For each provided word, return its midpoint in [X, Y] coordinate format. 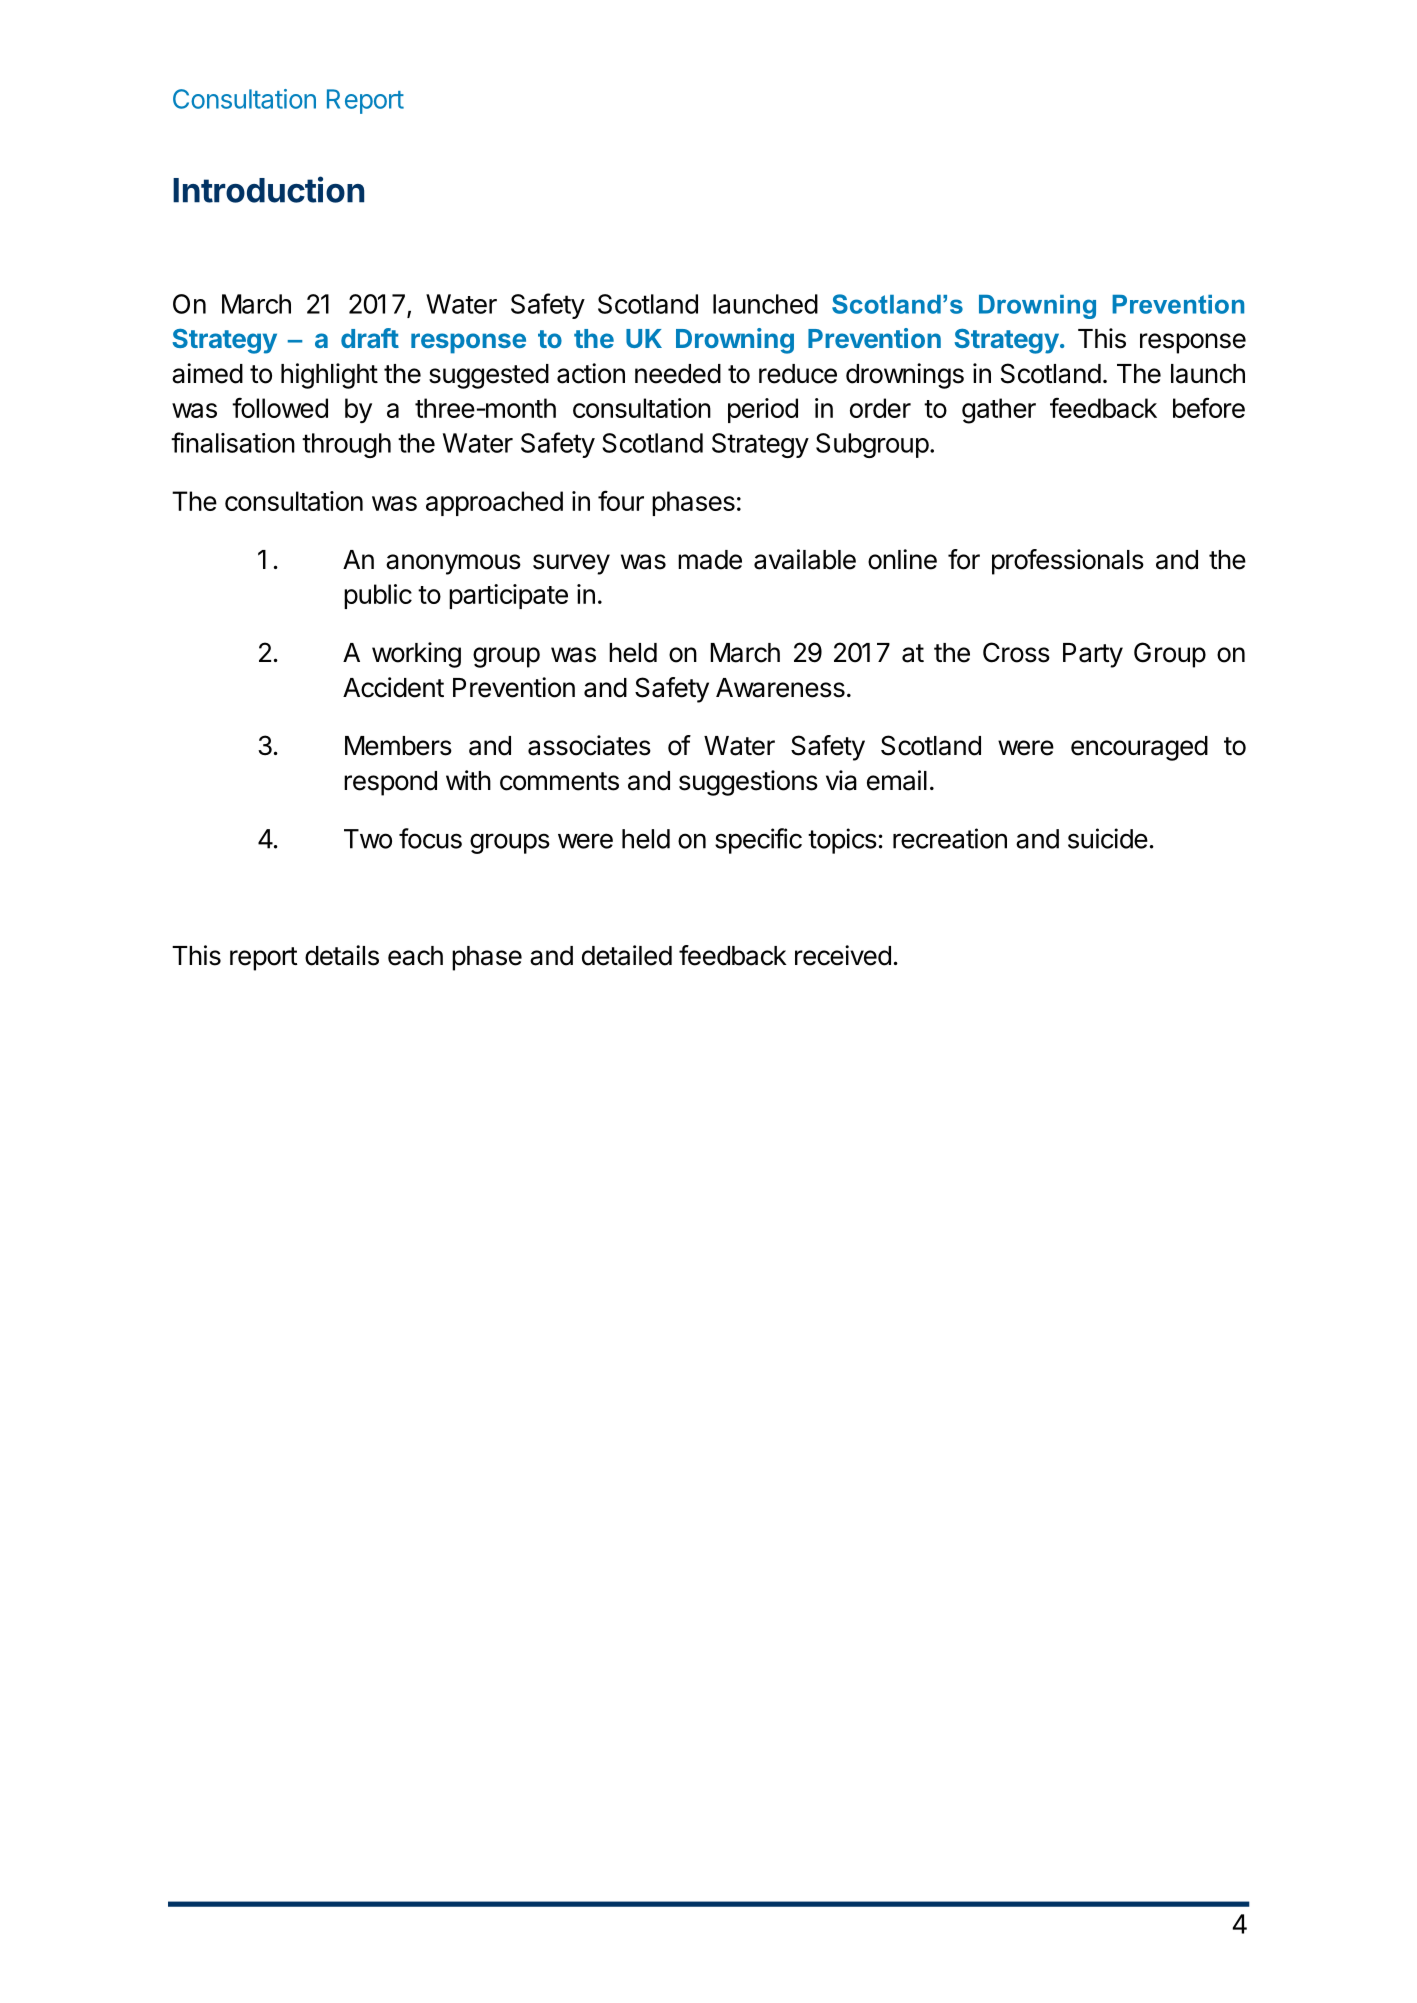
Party [1093, 655]
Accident [393, 687]
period [763, 410]
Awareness [780, 688]
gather [999, 411]
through [346, 445]
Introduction [268, 189]
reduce [798, 374]
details [342, 955]
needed [678, 374]
